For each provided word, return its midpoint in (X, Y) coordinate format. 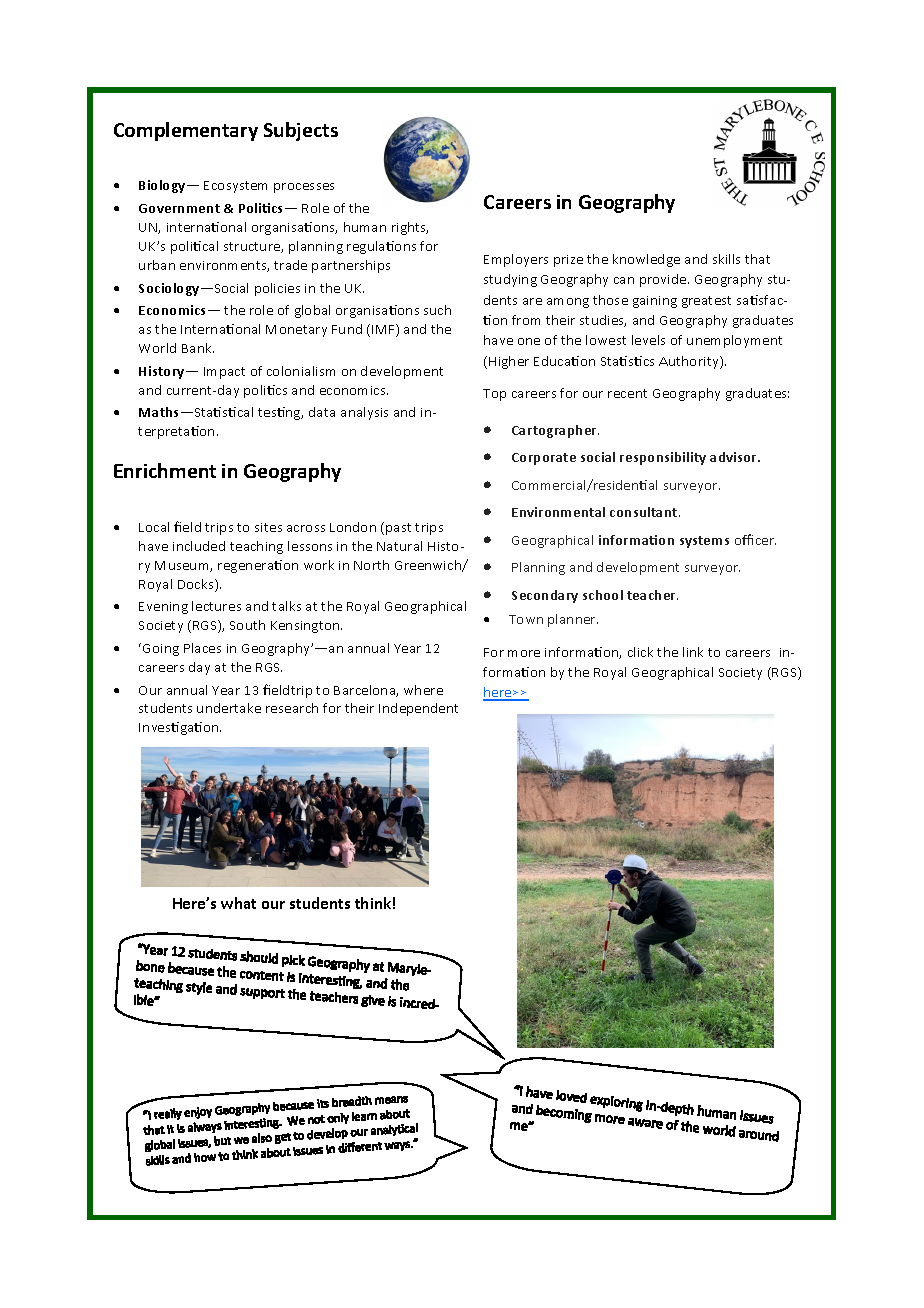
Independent (418, 709)
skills (726, 259)
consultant (645, 512)
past (398, 529)
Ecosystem (235, 187)
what (238, 903)
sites (268, 527)
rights (410, 228)
